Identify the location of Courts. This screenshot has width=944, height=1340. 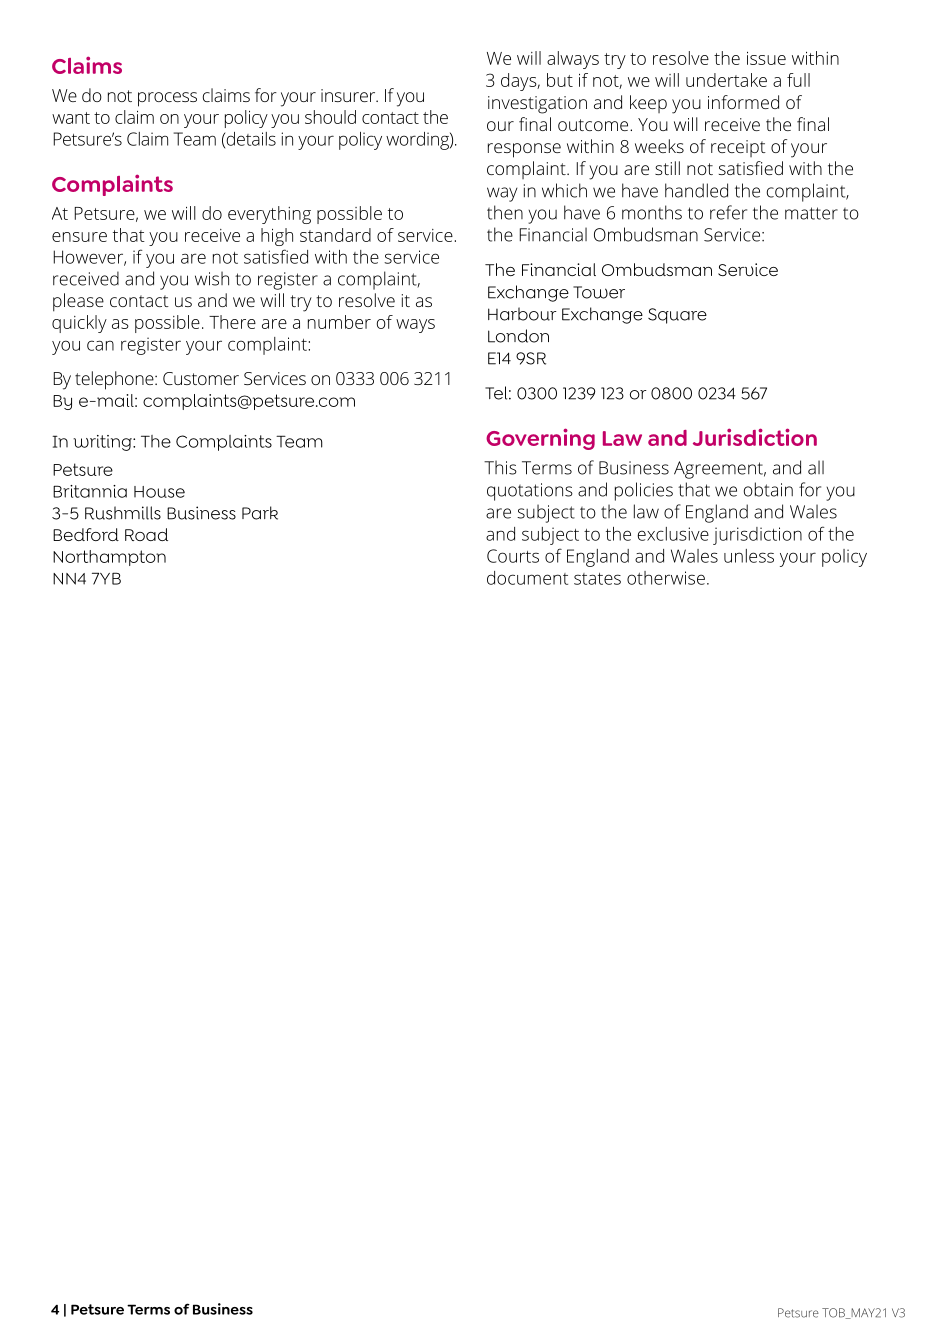
(513, 556).
